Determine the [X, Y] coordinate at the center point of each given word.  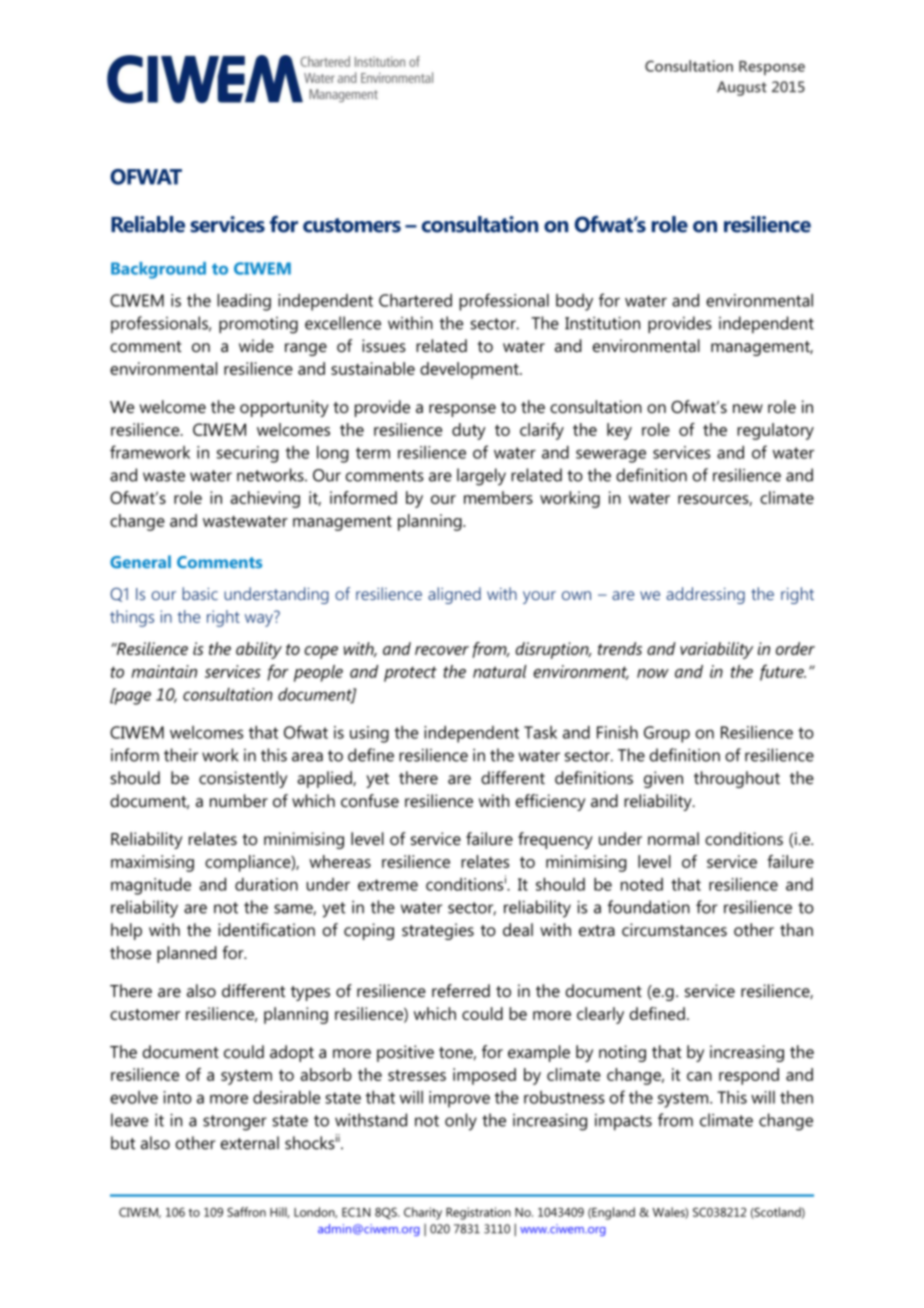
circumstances [674, 929]
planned [187, 954]
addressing [705, 595]
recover [442, 650]
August [742, 88]
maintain [164, 671]
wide [256, 345]
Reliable [148, 224]
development [470, 370]
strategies [438, 931]
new [748, 408]
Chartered [415, 300]
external [250, 1143]
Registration [478, 1213]
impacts [623, 1122]
